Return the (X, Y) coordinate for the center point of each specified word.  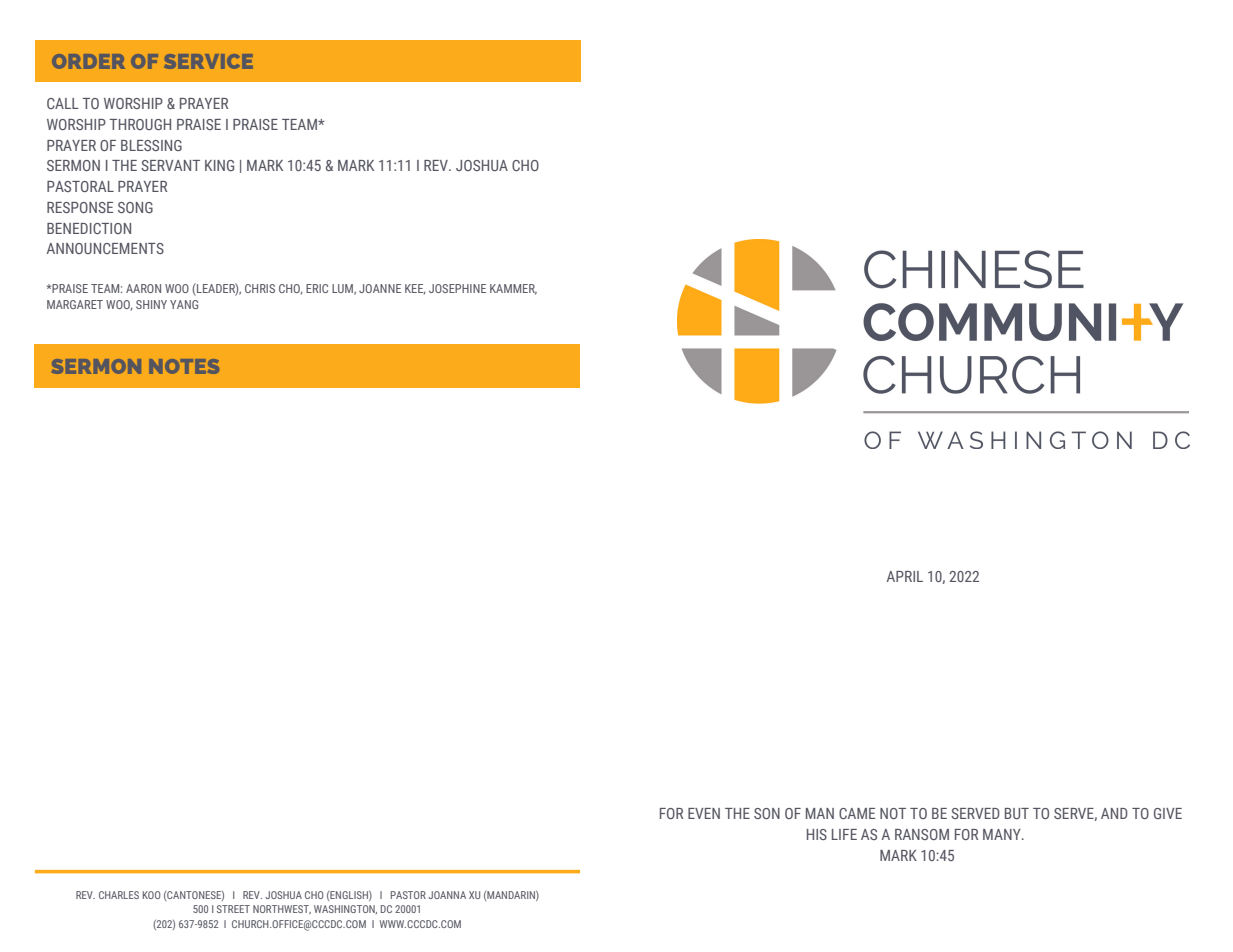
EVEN (704, 813)
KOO (152, 895)
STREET (233, 909)
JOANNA (447, 895)
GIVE (1168, 813)
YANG (184, 304)
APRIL (905, 576)
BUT (1017, 813)
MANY (1003, 834)
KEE (415, 289)
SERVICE (208, 61)
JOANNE (380, 288)
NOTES (184, 366)
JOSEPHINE (457, 288)
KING (219, 165)
